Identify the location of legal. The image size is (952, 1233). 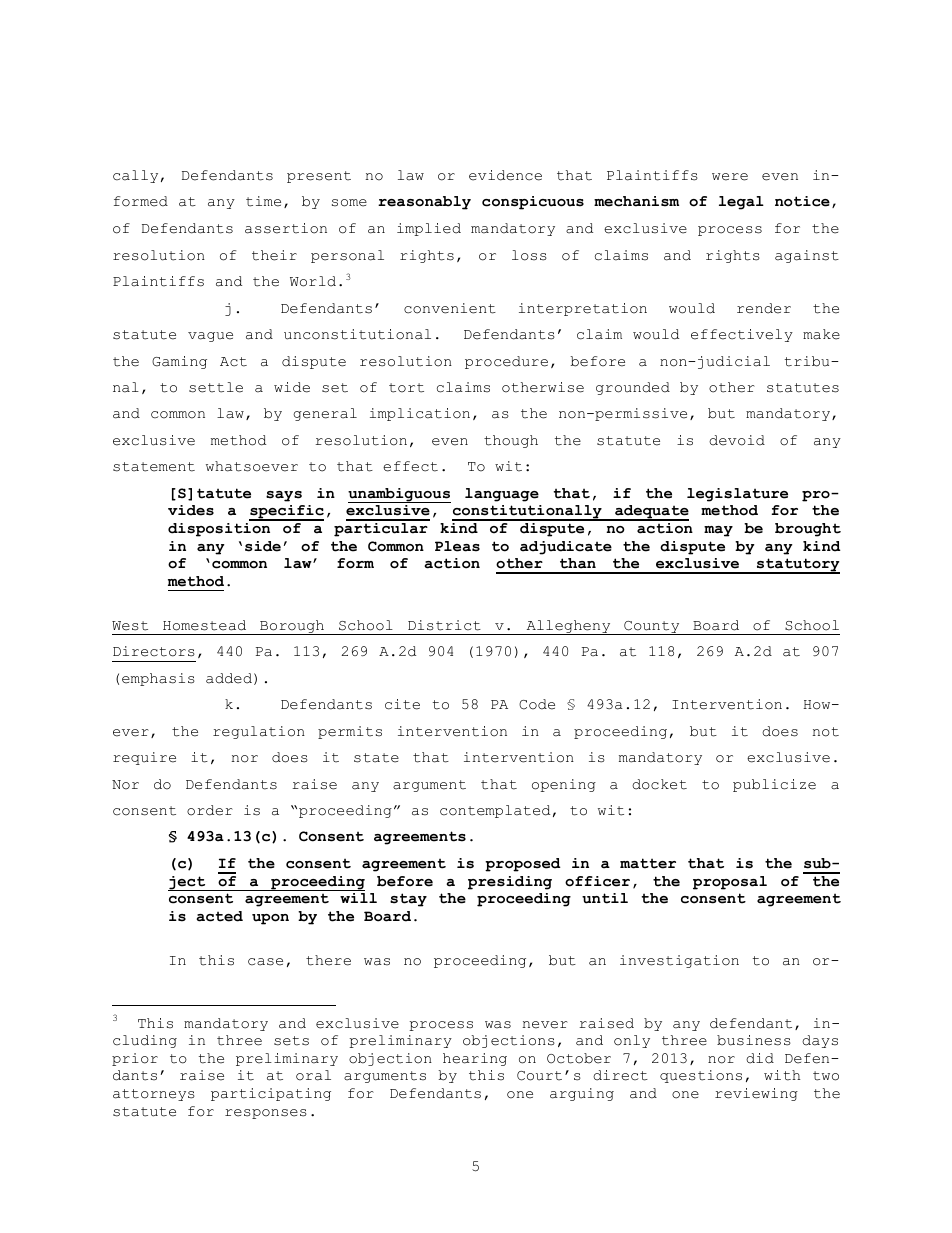
(741, 203).
